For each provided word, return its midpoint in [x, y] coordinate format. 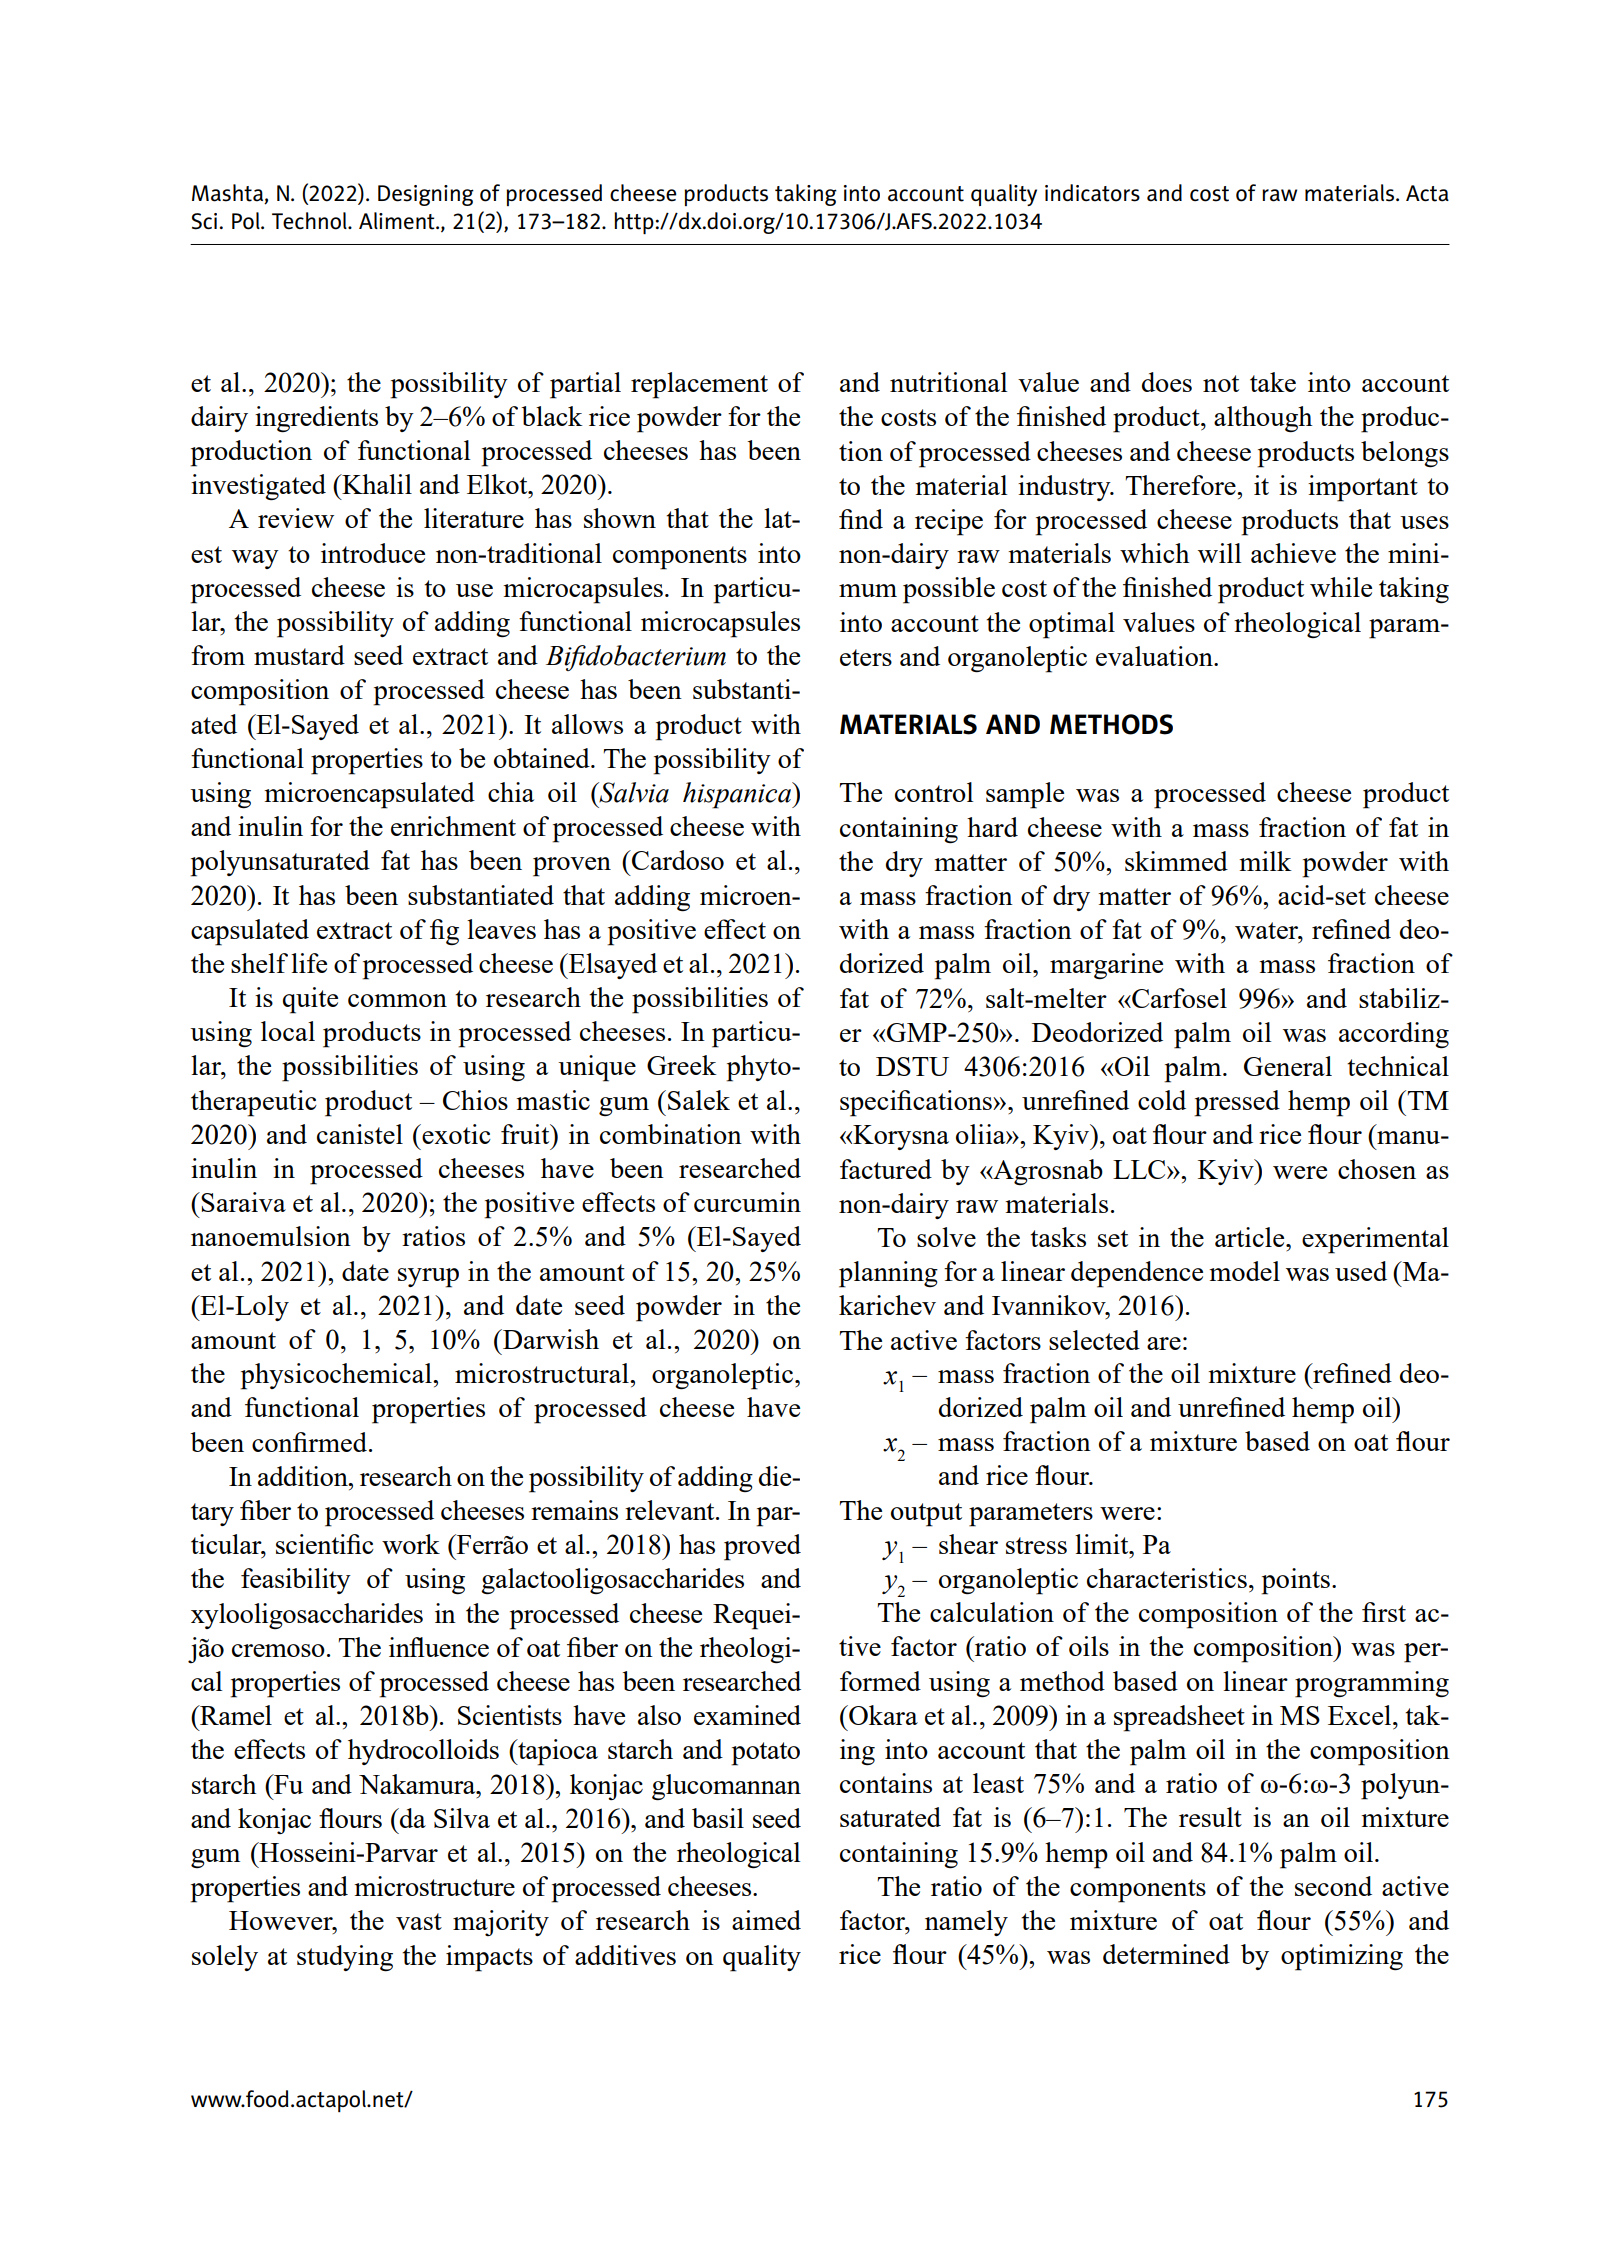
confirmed [311, 1442]
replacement [699, 385]
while [1341, 587]
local [288, 1031]
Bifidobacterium [636, 658]
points [1295, 1581]
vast [419, 1921]
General [1288, 1066]
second [1333, 1886]
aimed [766, 1920]
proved [762, 1547]
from [218, 655]
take [1273, 382]
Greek [682, 1065]
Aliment [398, 221]
